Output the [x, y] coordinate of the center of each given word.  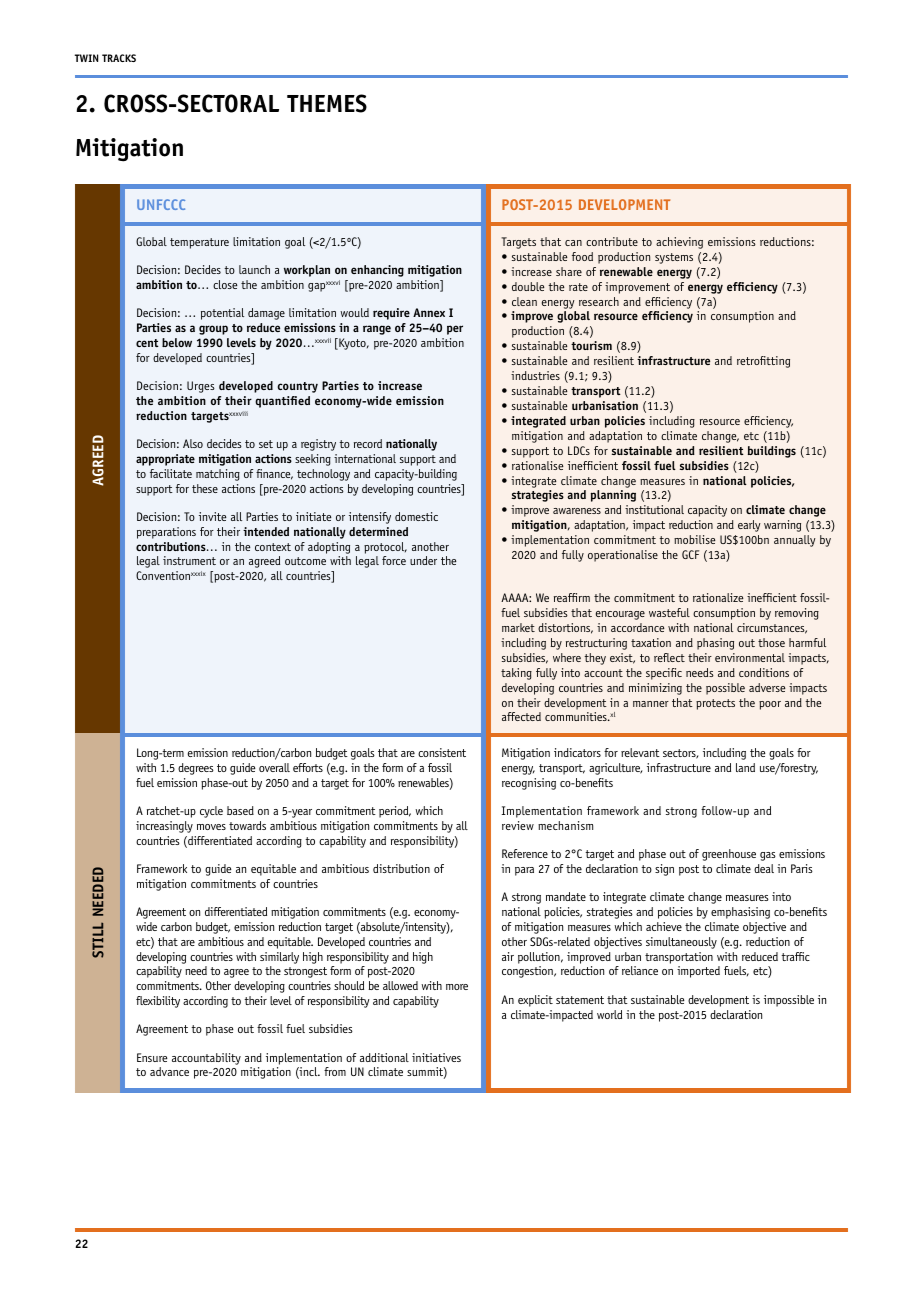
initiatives [436, 1057]
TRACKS [119, 58]
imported [698, 972]
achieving [679, 243]
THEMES [327, 103]
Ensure [152, 1057]
